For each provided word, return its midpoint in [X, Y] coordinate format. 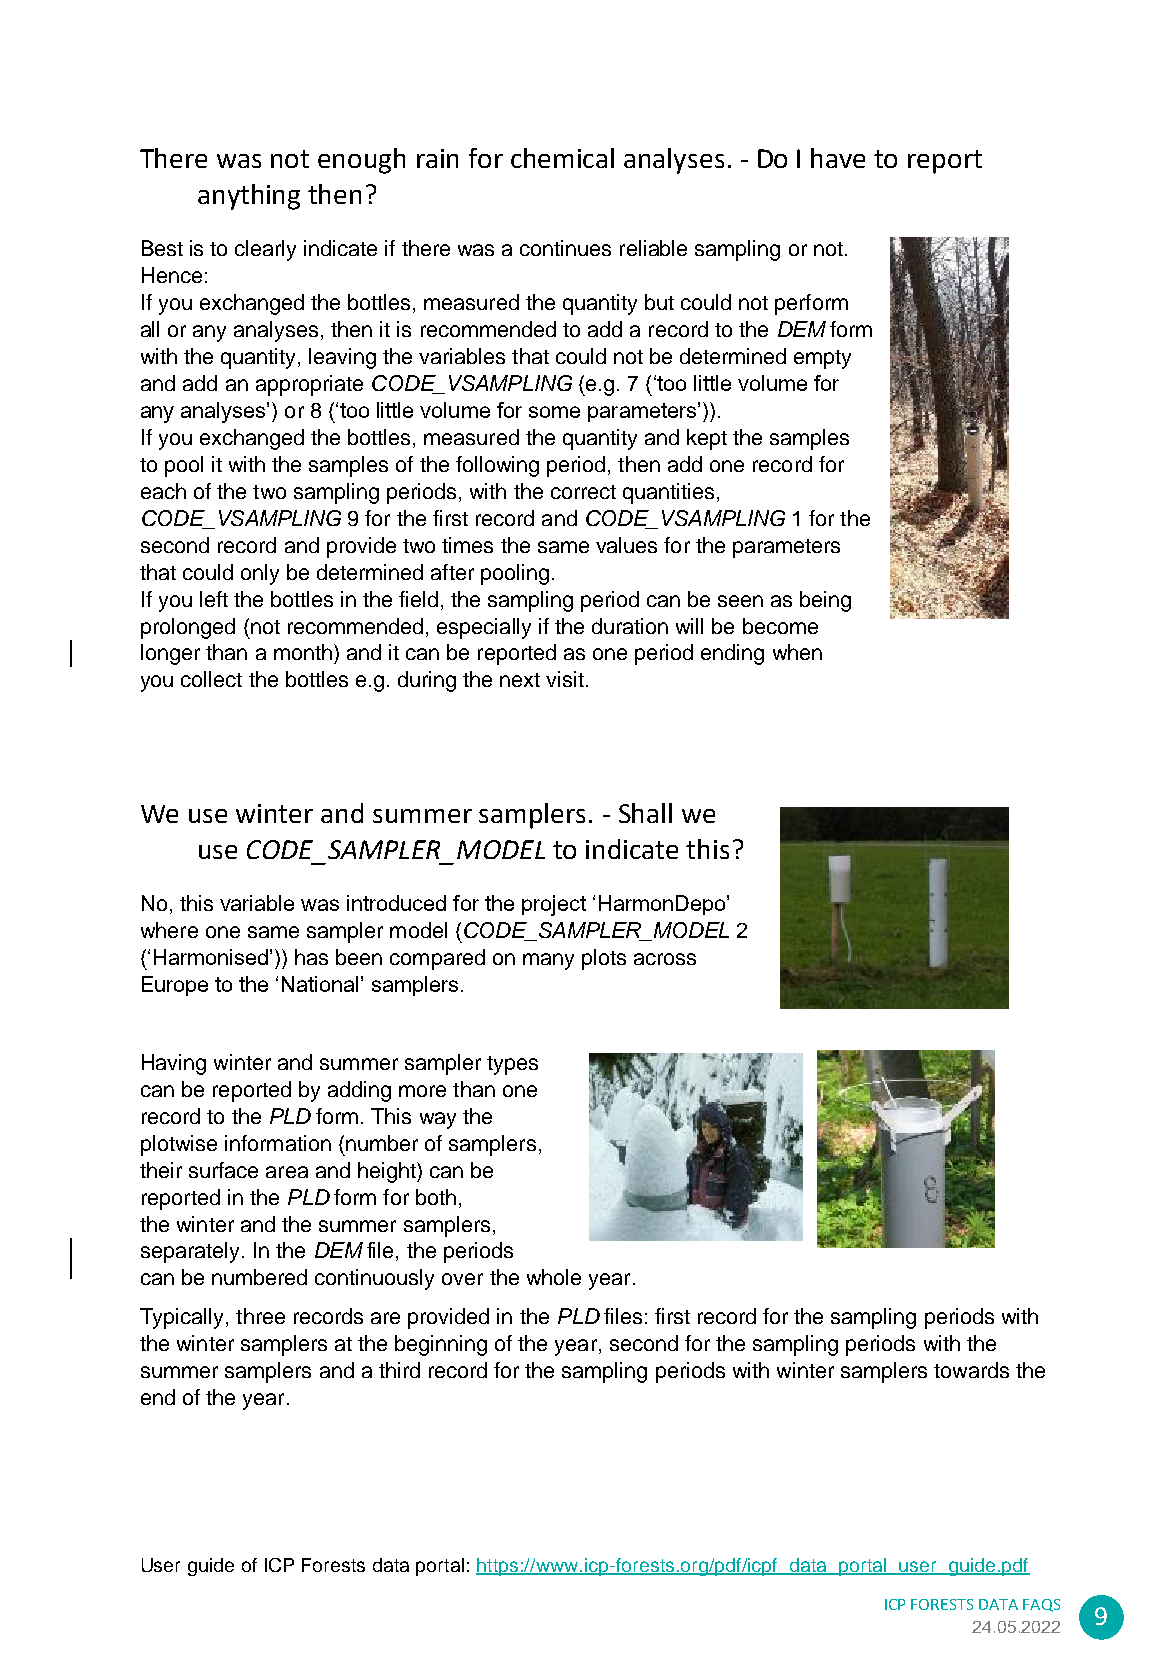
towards [971, 1370]
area [287, 1172]
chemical [562, 158]
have [838, 158]
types [512, 1065]
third [399, 1370]
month [303, 652]
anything [249, 197]
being [825, 601]
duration [630, 626]
